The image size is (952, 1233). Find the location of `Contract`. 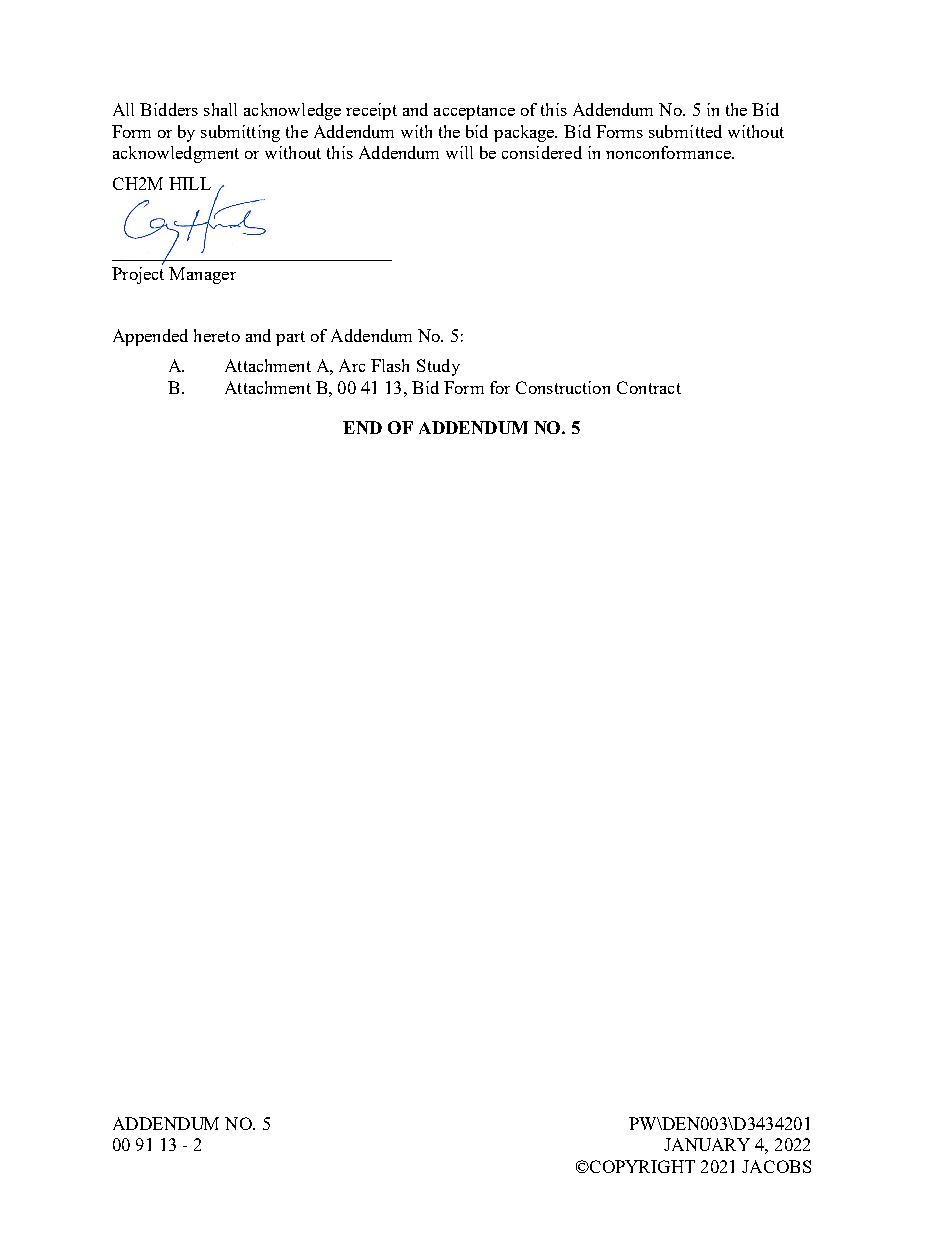

Contract is located at coordinates (649, 387).
